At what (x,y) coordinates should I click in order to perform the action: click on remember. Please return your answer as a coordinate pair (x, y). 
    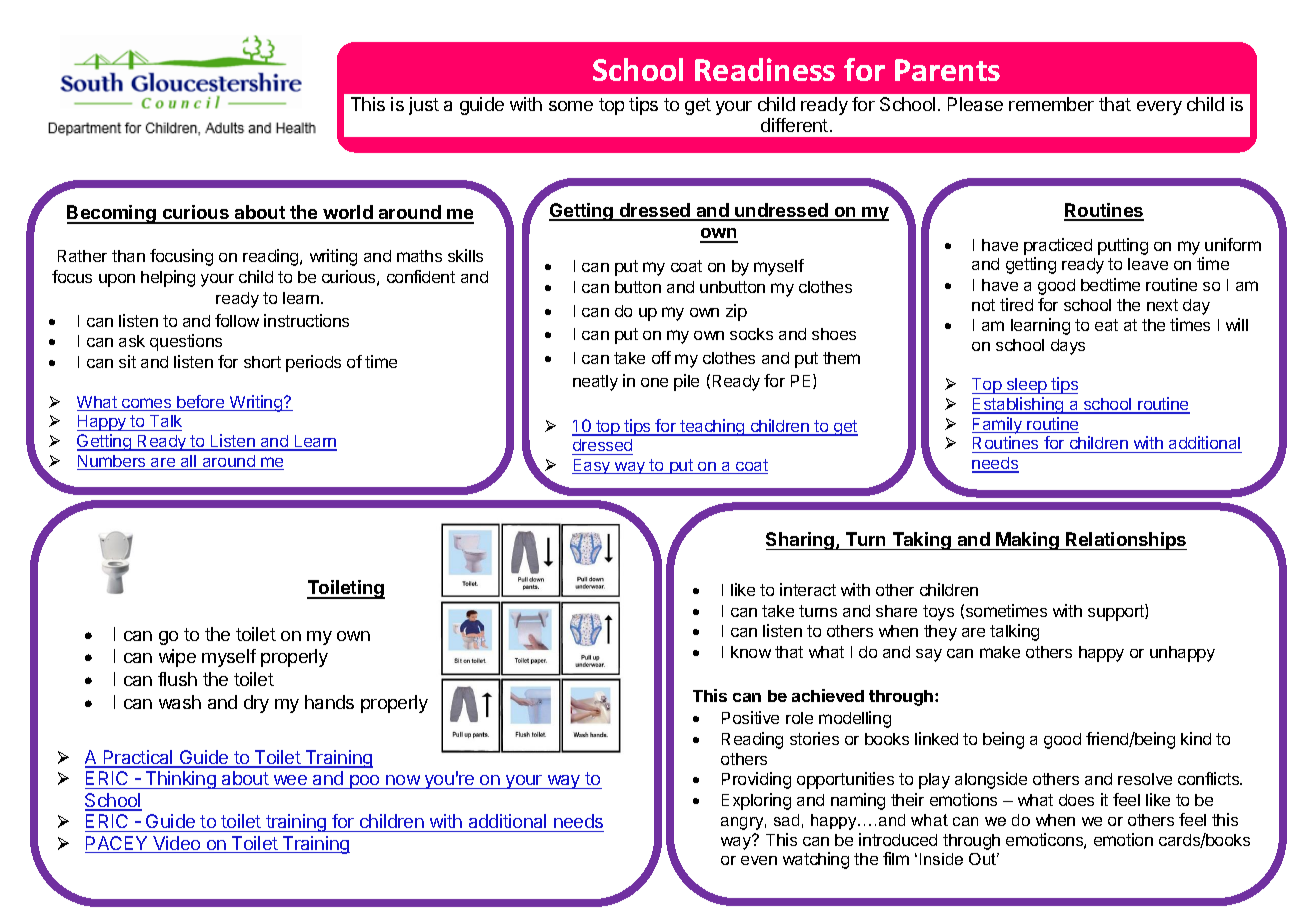
    Looking at the image, I should click on (1051, 104).
